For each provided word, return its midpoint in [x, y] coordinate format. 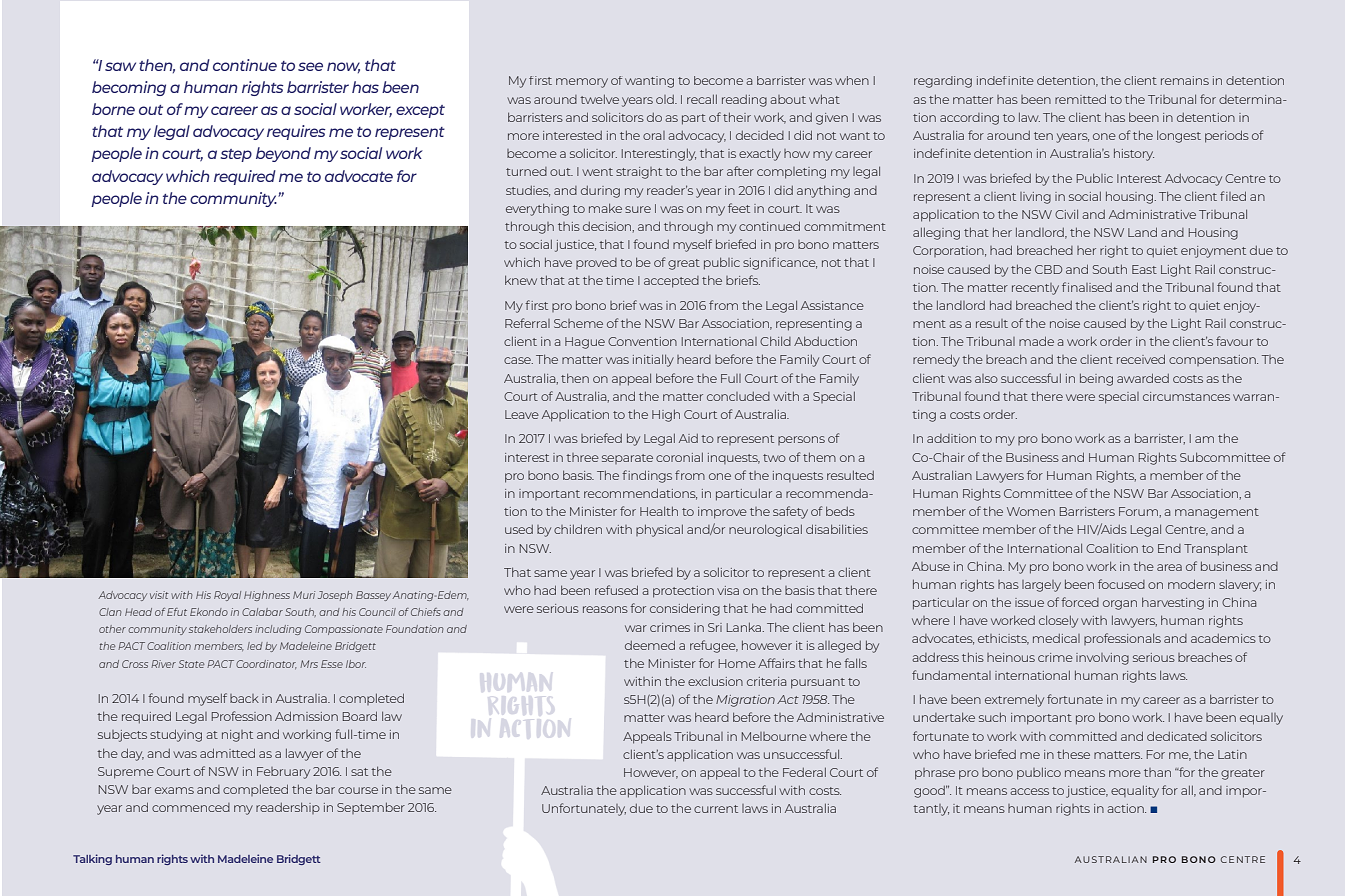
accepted [671, 282]
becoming [129, 88]
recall [702, 99]
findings [647, 476]
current [716, 809]
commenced [191, 807]
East [1144, 269]
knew [521, 280]
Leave [522, 414]
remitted [1080, 99]
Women [1031, 511]
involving [1102, 659]
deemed [650, 645]
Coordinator [266, 664]
